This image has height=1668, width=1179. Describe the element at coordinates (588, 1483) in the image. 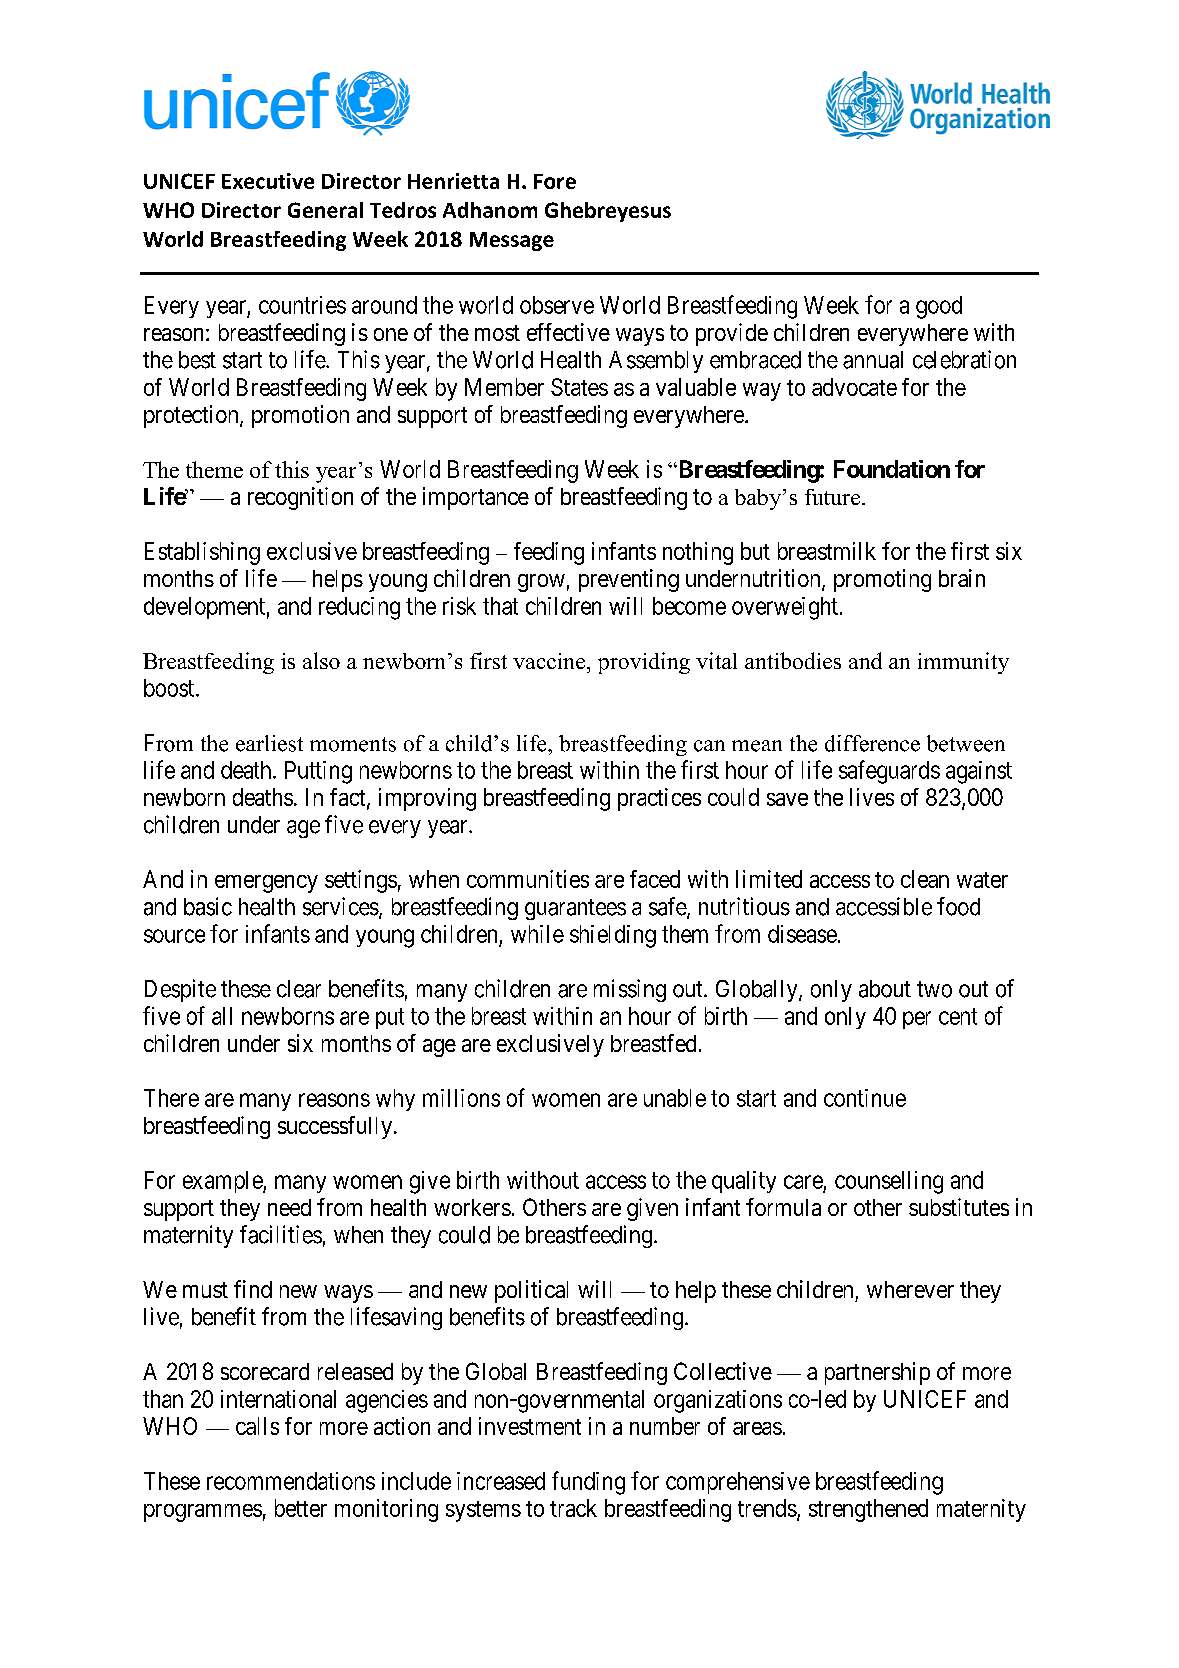

I see `funding` at that location.
